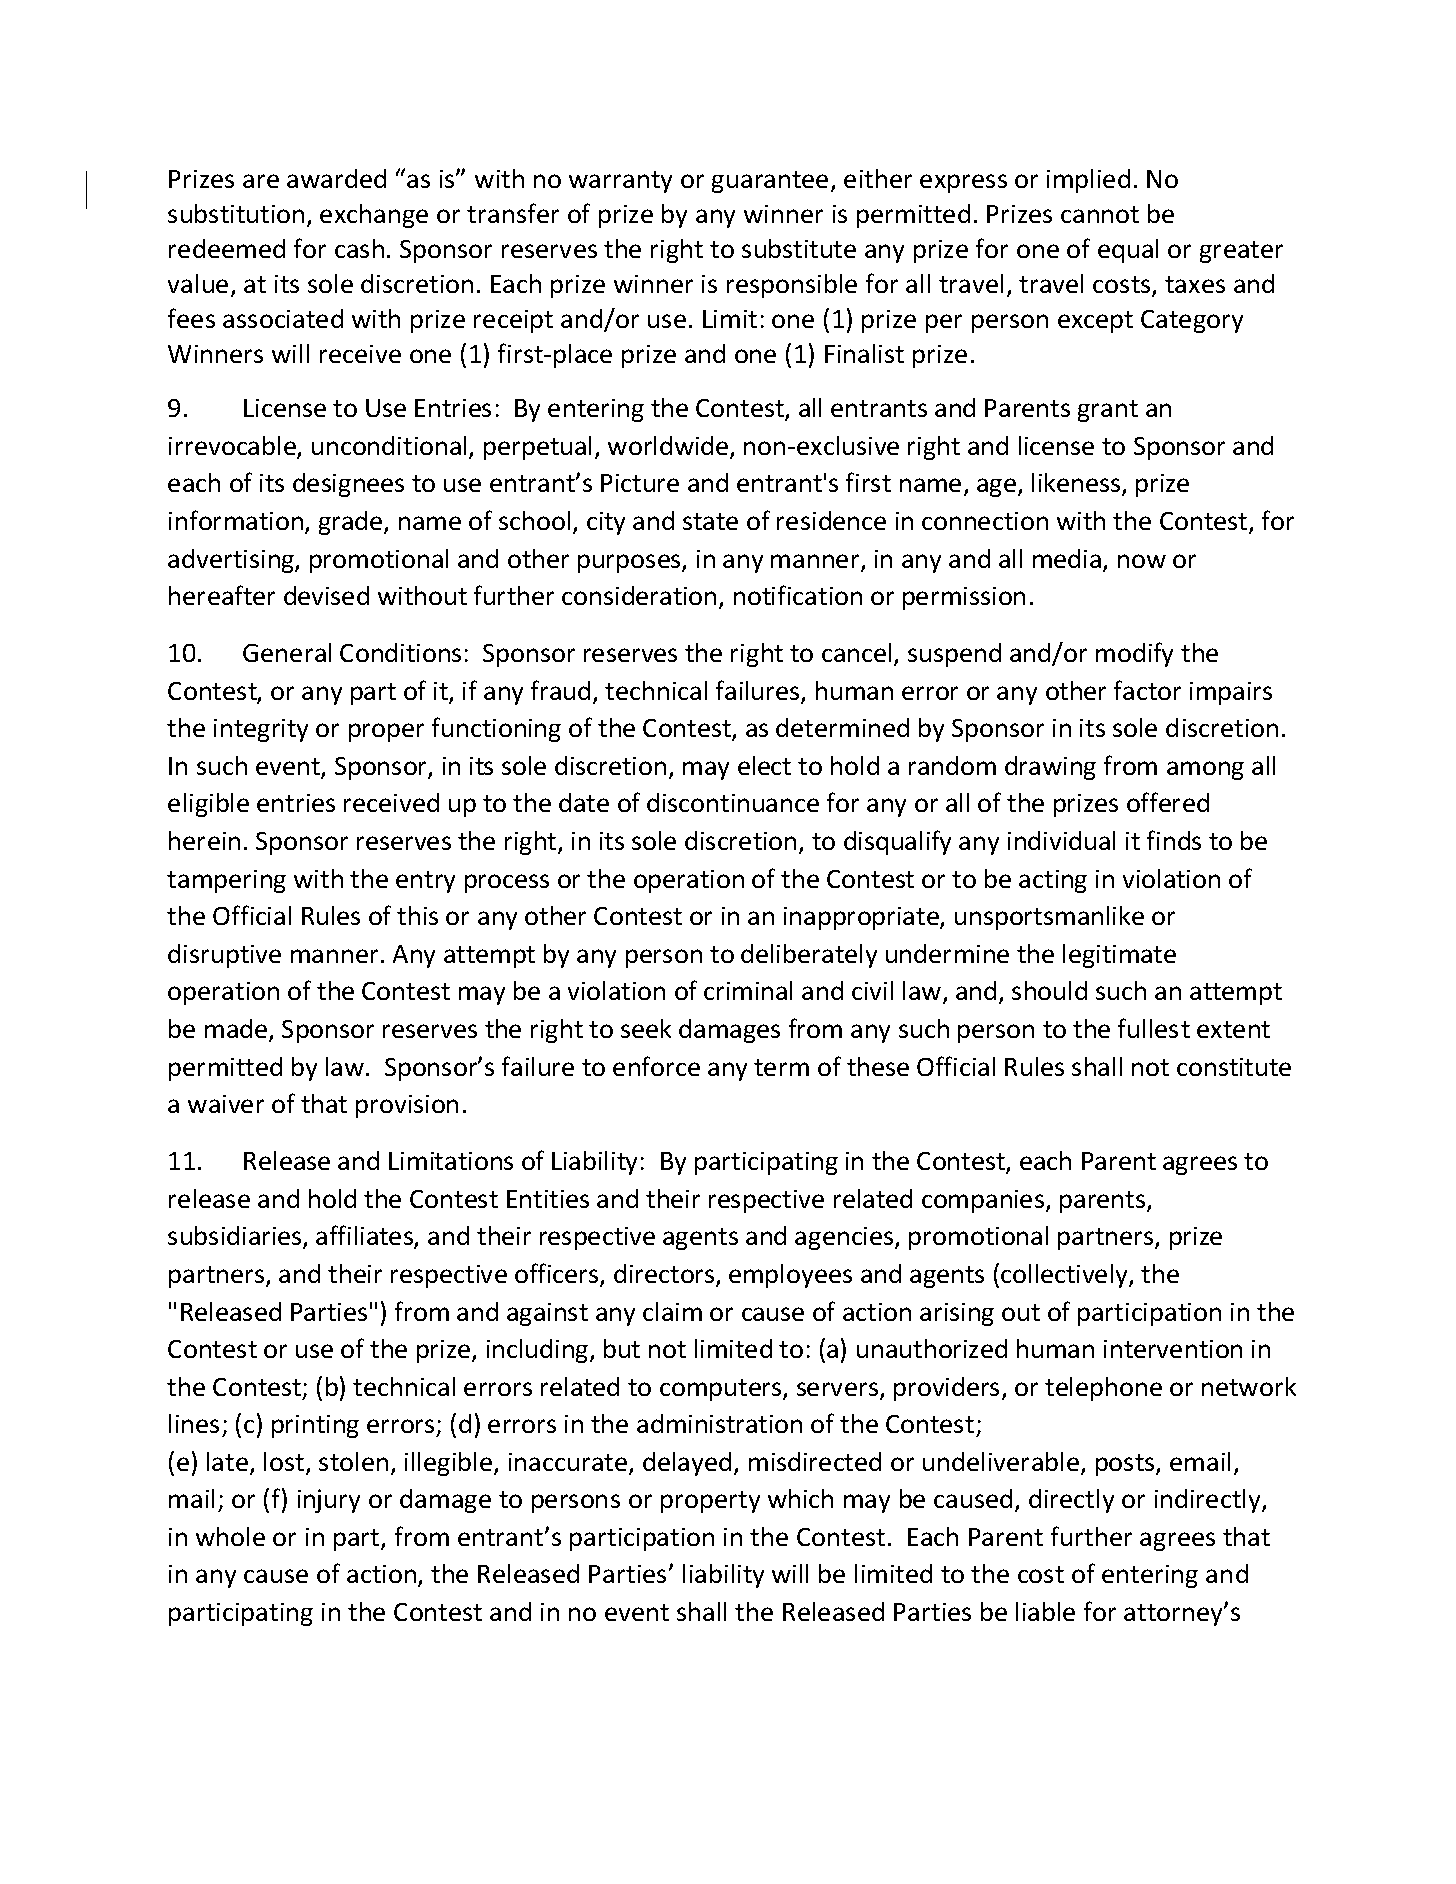 The width and height of the screenshot is (1456, 1884). Describe the element at coordinates (226, 881) in the screenshot. I see `tampering` at that location.
